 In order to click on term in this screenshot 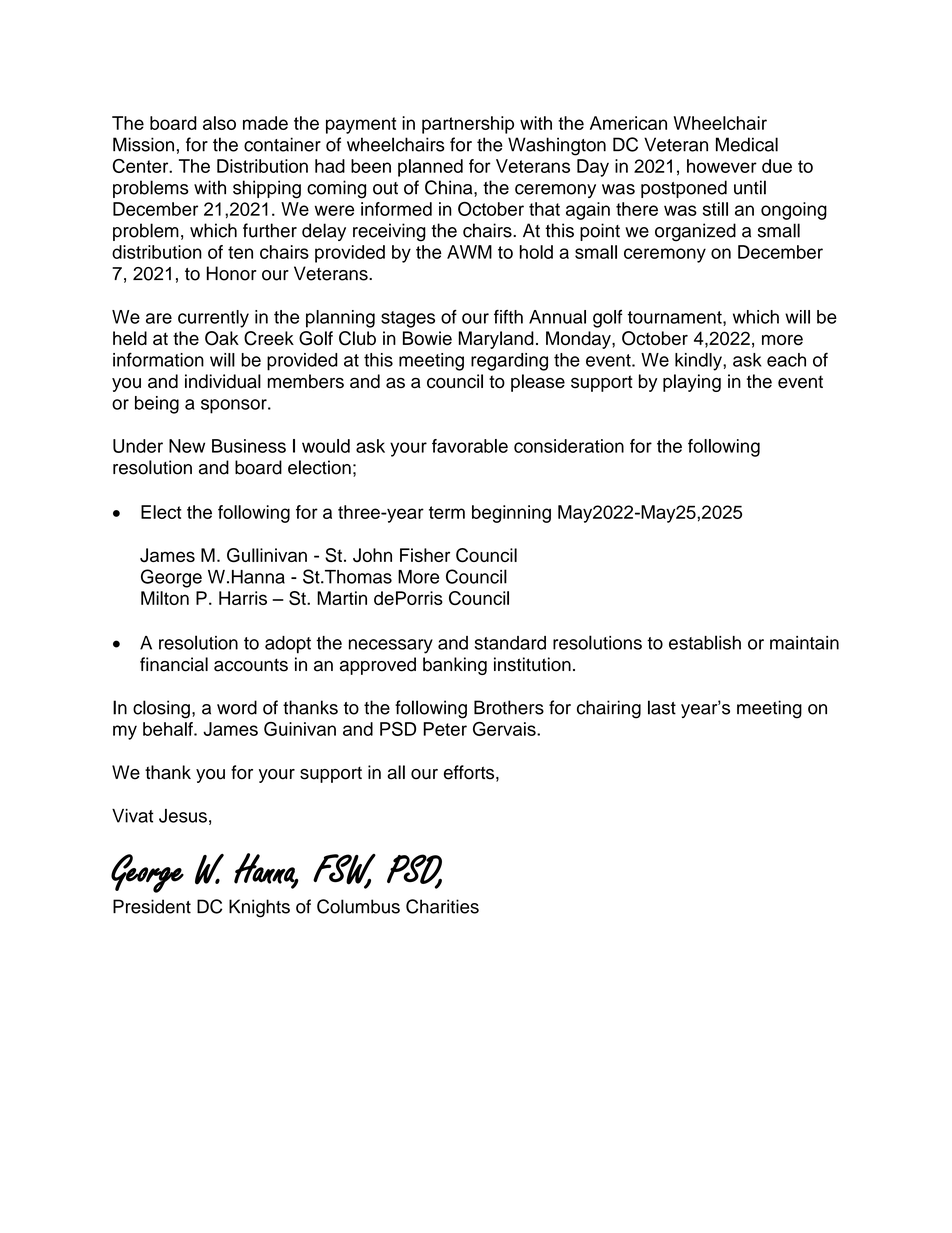, I will do `click(447, 512)`.
